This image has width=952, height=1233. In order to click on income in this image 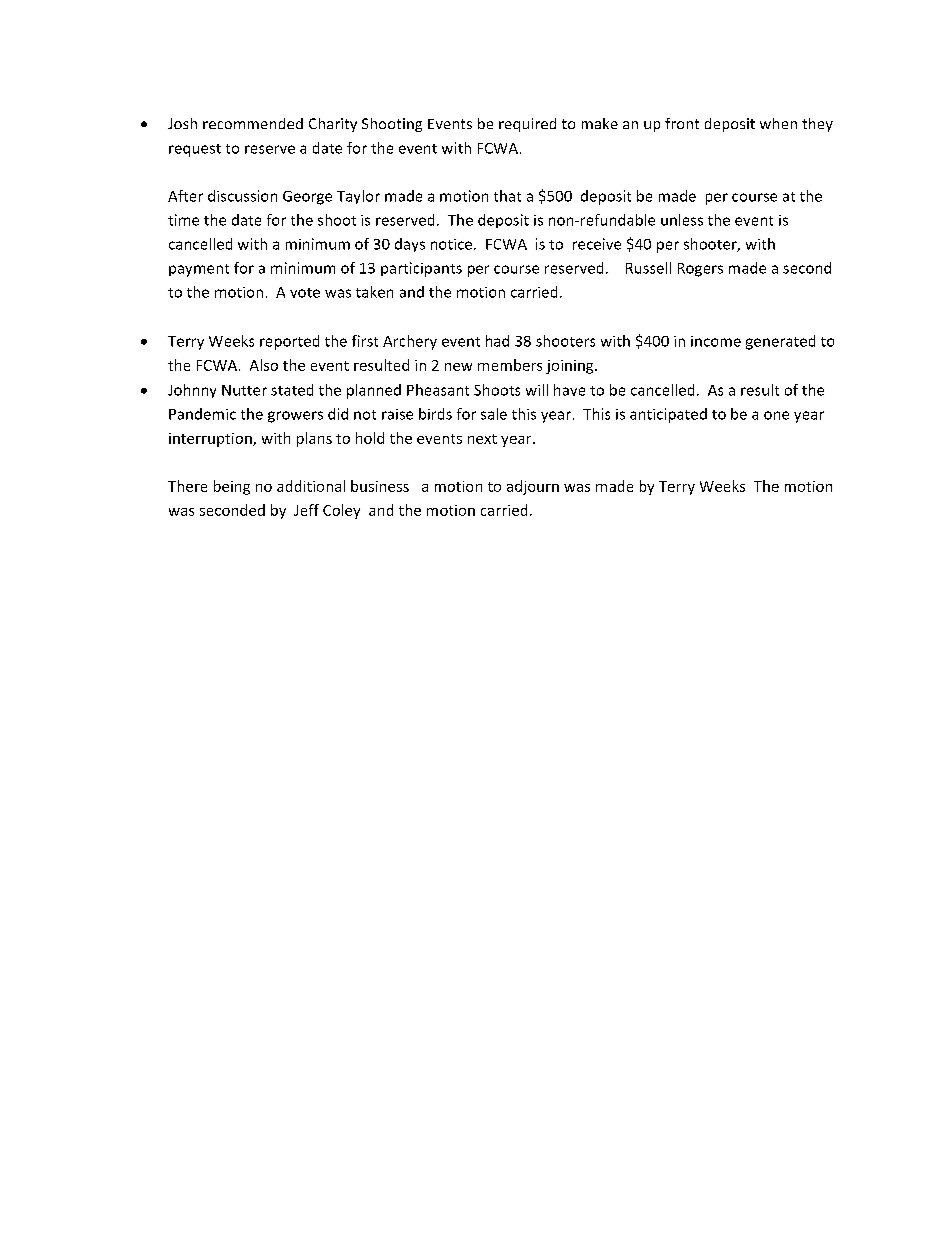, I will do `click(716, 341)`.
